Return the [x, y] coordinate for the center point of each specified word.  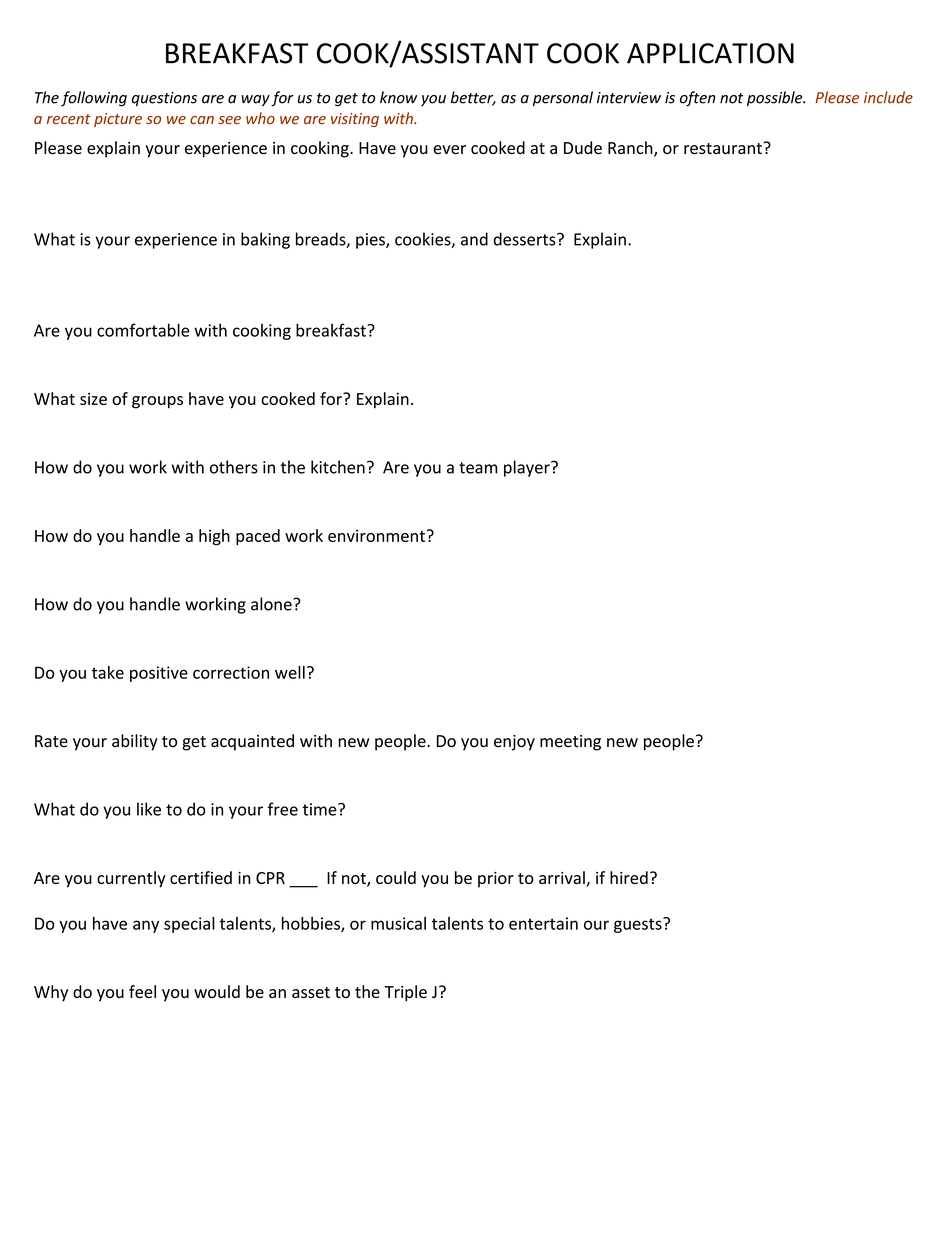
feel [142, 991]
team [478, 468]
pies [371, 241]
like [149, 809]
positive [159, 674]
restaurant [724, 148]
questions [164, 99]
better [473, 98]
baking [265, 240]
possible [776, 98]
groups [157, 402]
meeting [570, 743]
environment [376, 535]
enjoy [514, 743]
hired [629, 877]
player [528, 468]
